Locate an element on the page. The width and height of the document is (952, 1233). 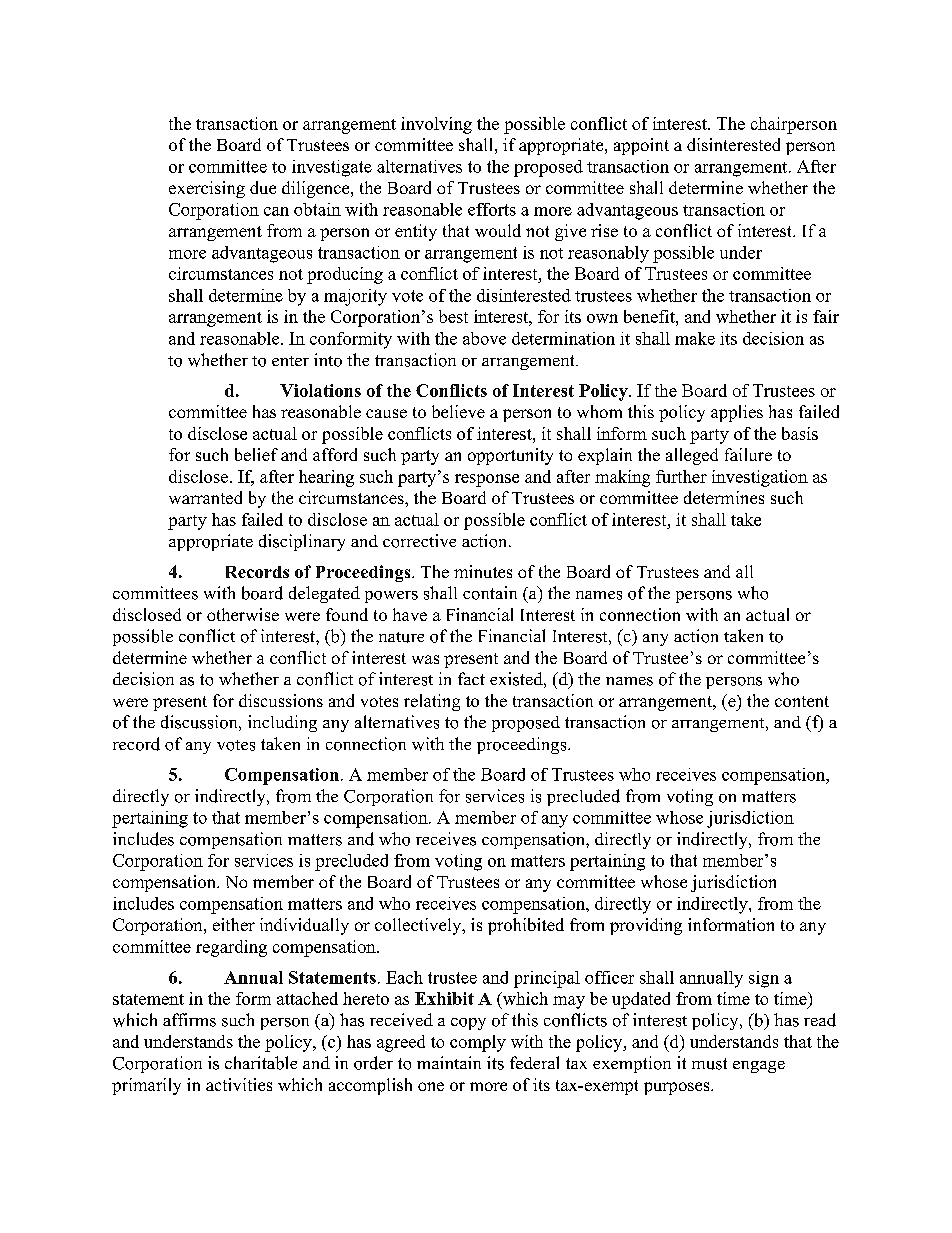
believe is located at coordinates (458, 411).
